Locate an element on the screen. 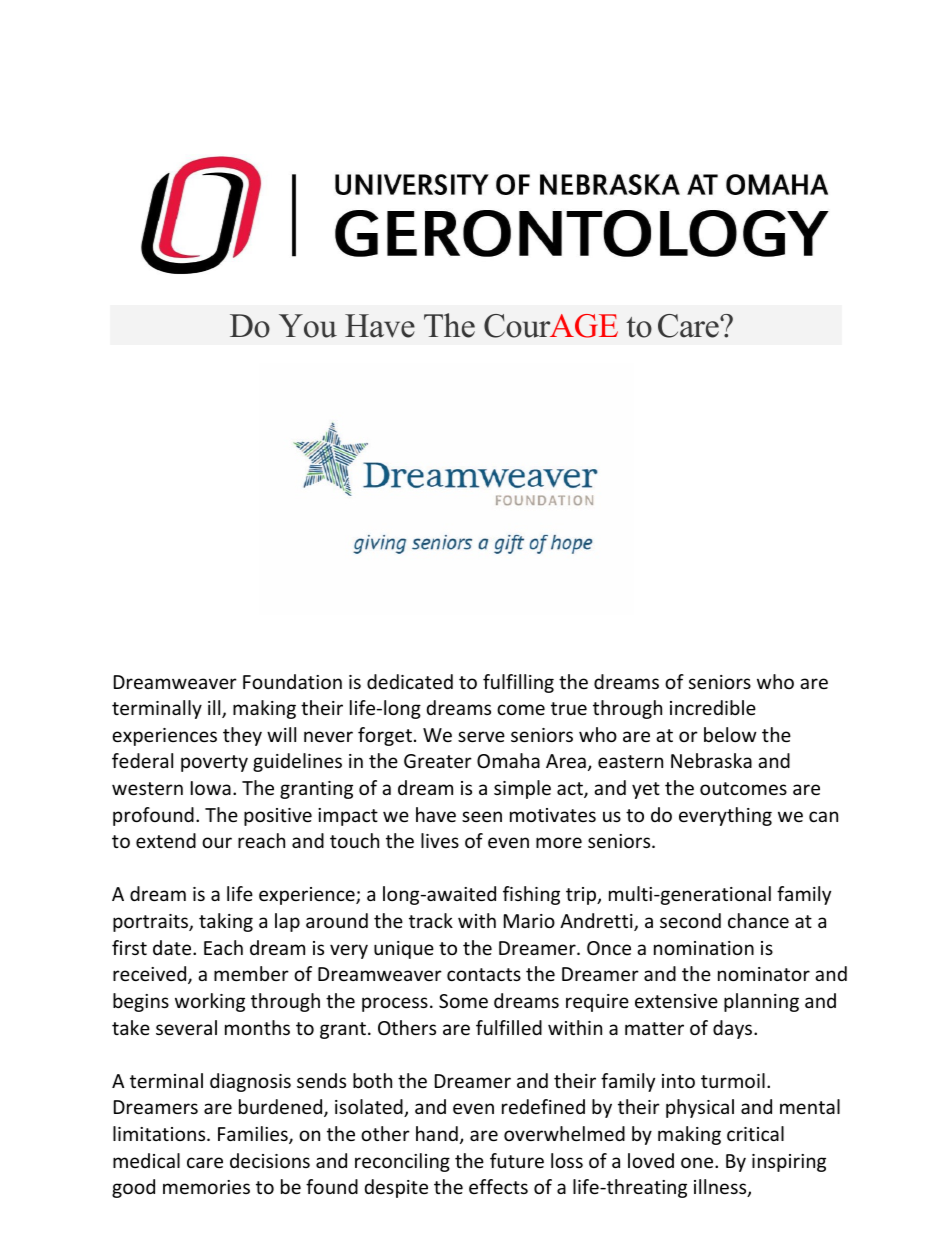  incredible is located at coordinates (713, 707).
